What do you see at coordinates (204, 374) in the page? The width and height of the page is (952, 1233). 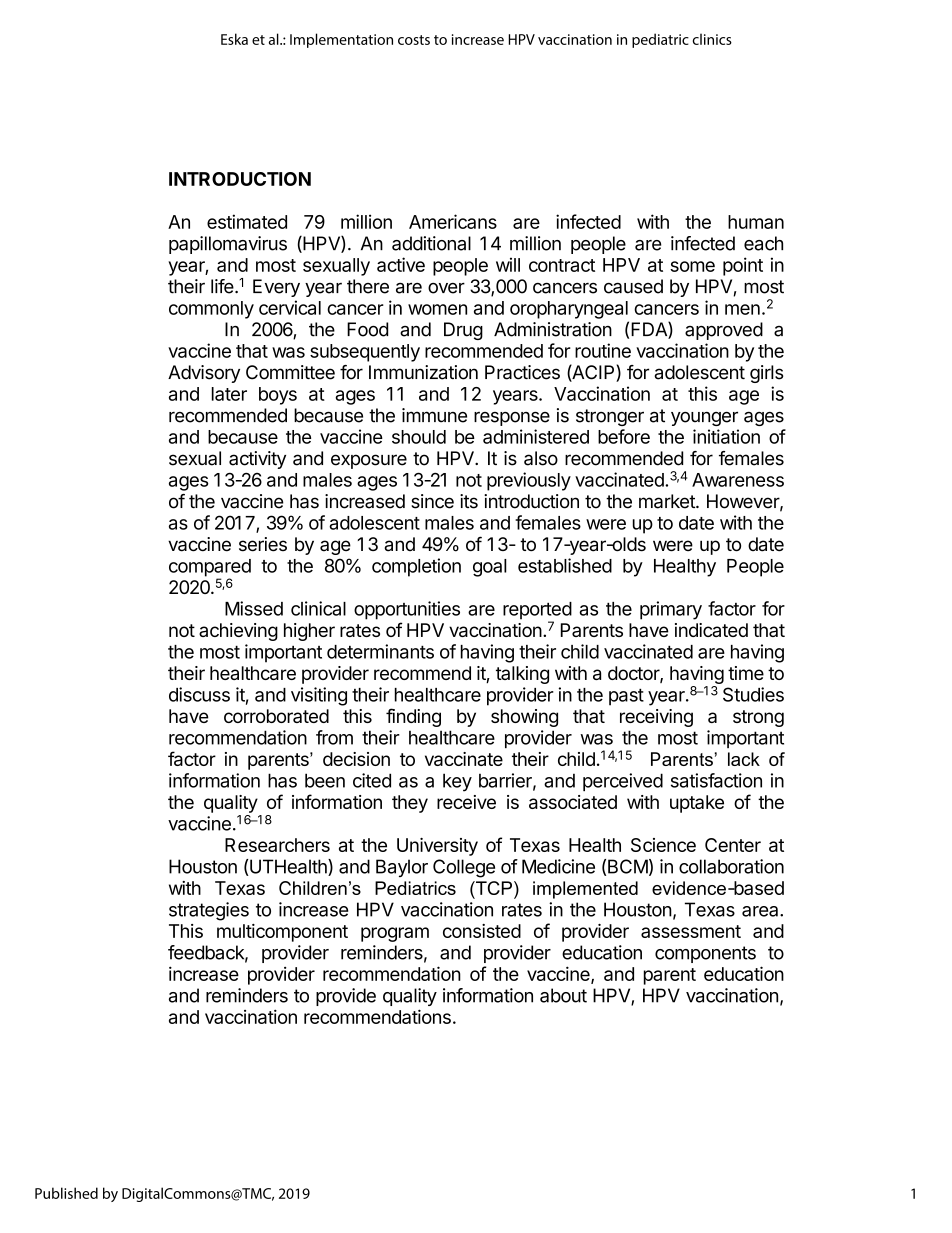 I see `Advisory` at bounding box center [204, 374].
